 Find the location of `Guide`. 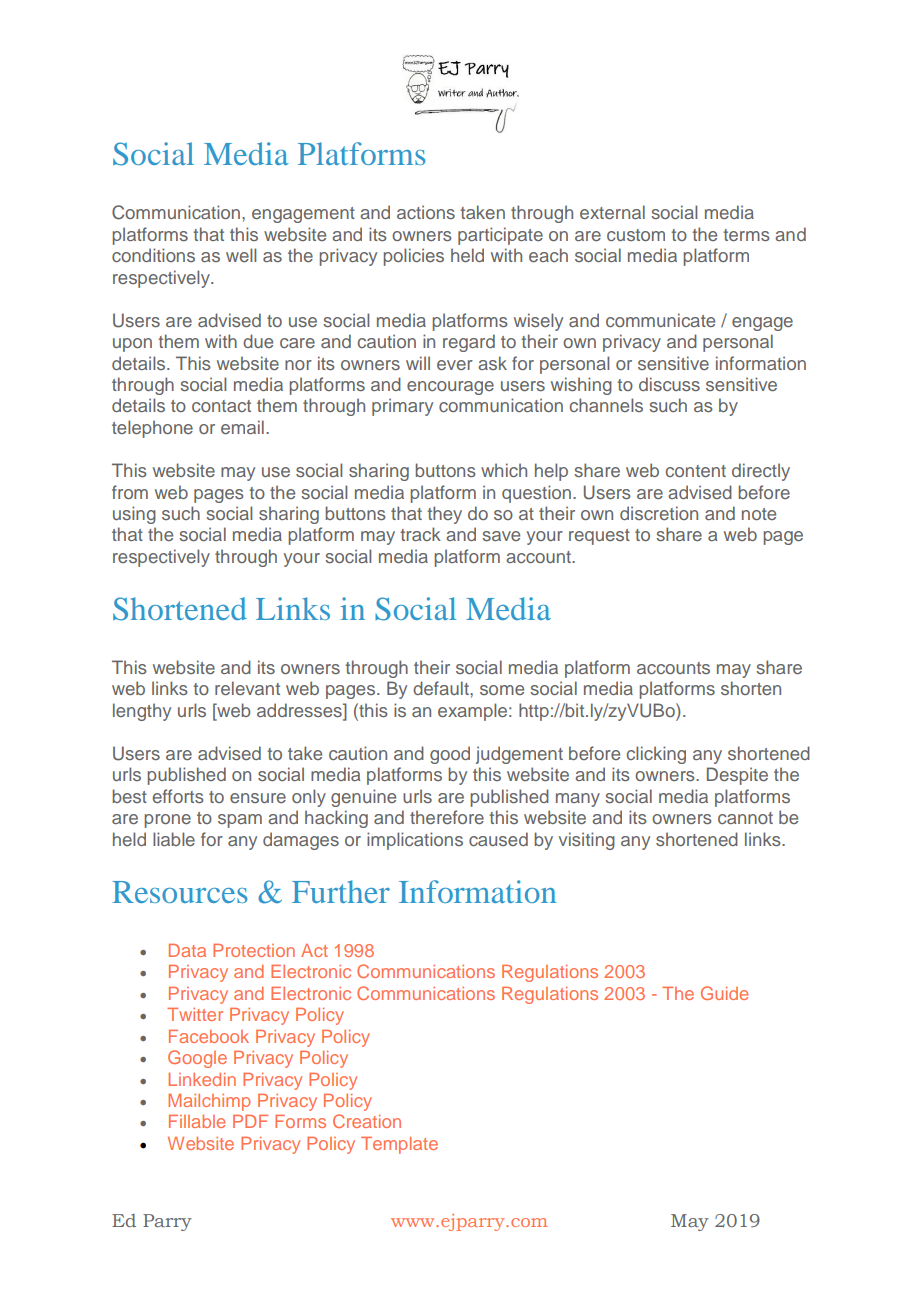

Guide is located at coordinates (724, 993).
